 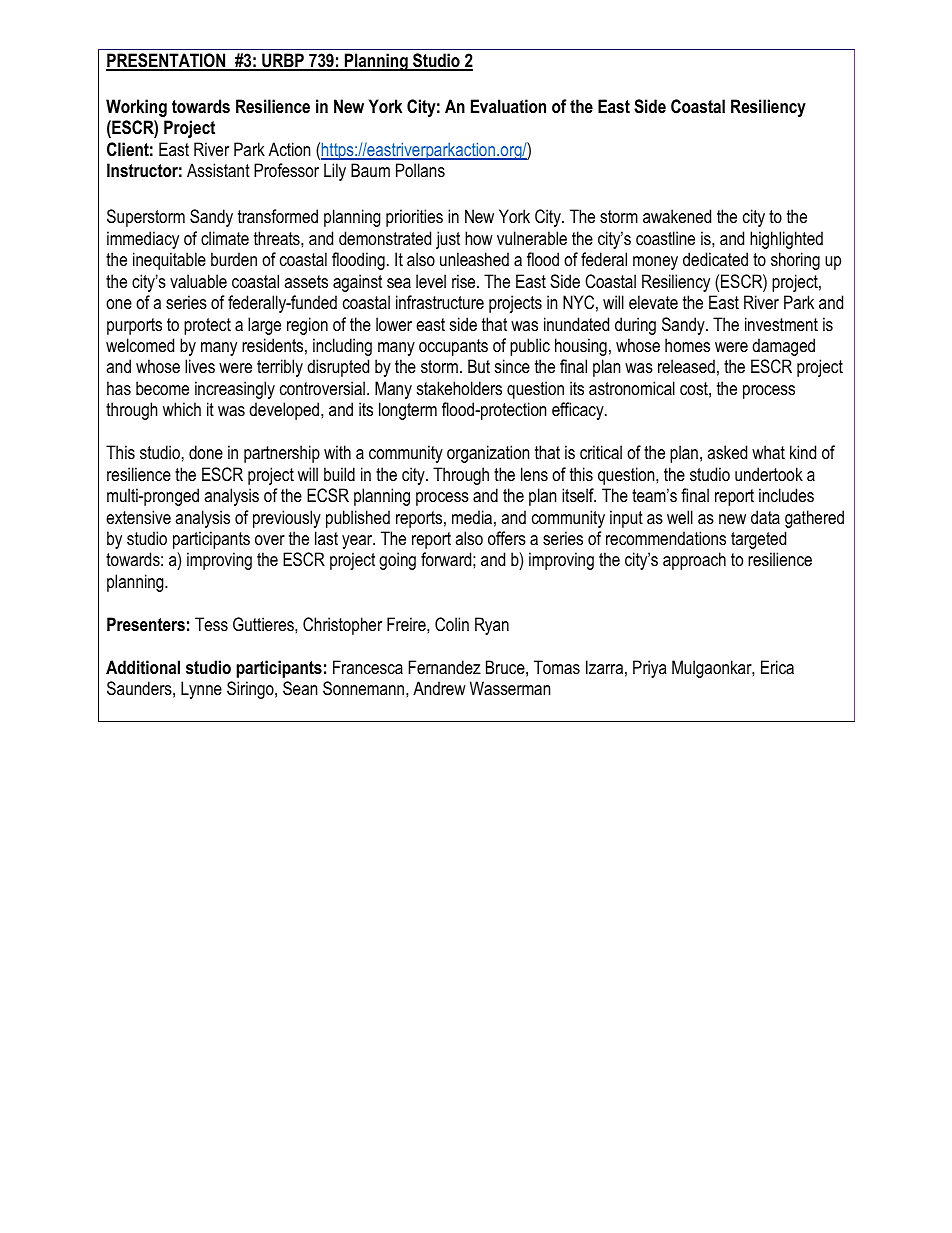 What do you see at coordinates (234, 259) in the screenshot?
I see `burden` at bounding box center [234, 259].
